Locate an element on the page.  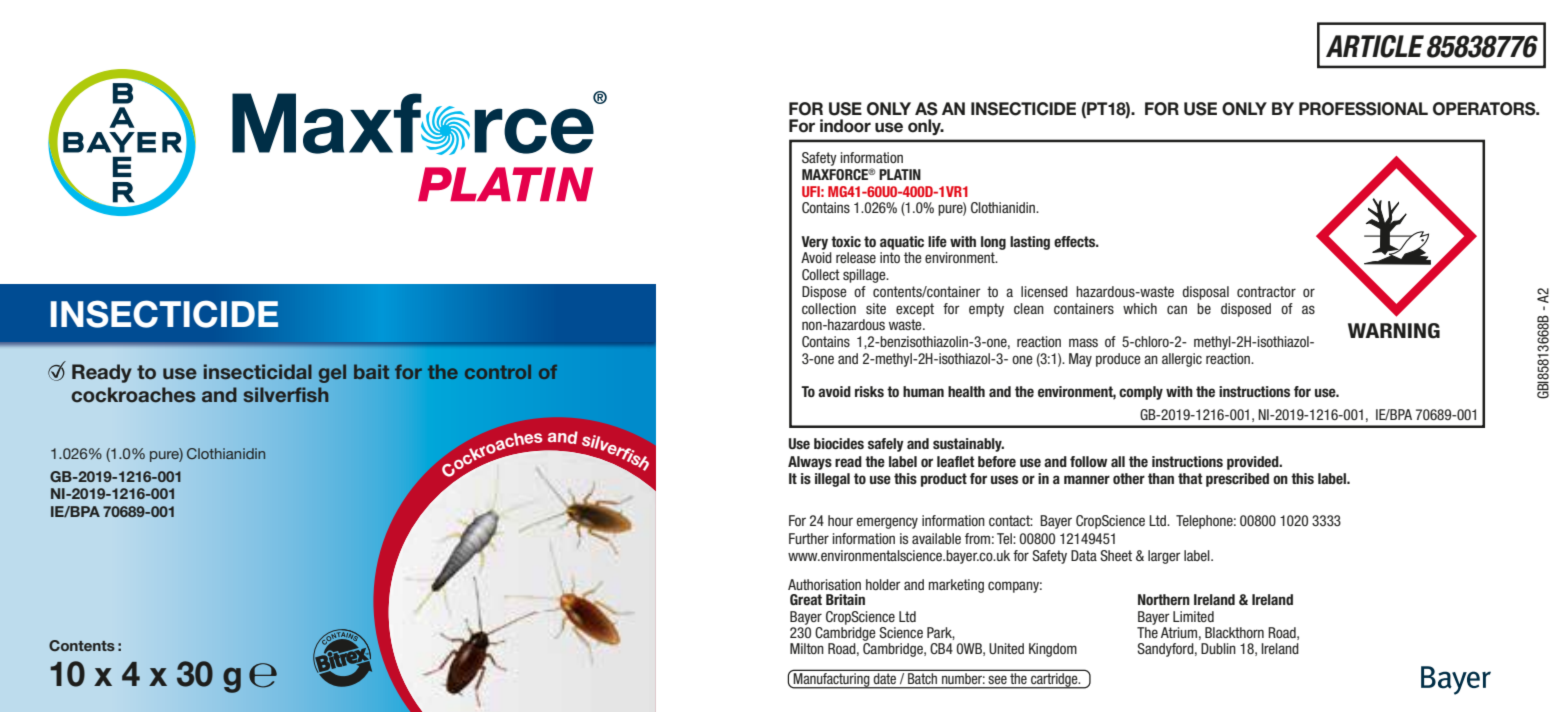
larger is located at coordinates (1164, 557).
